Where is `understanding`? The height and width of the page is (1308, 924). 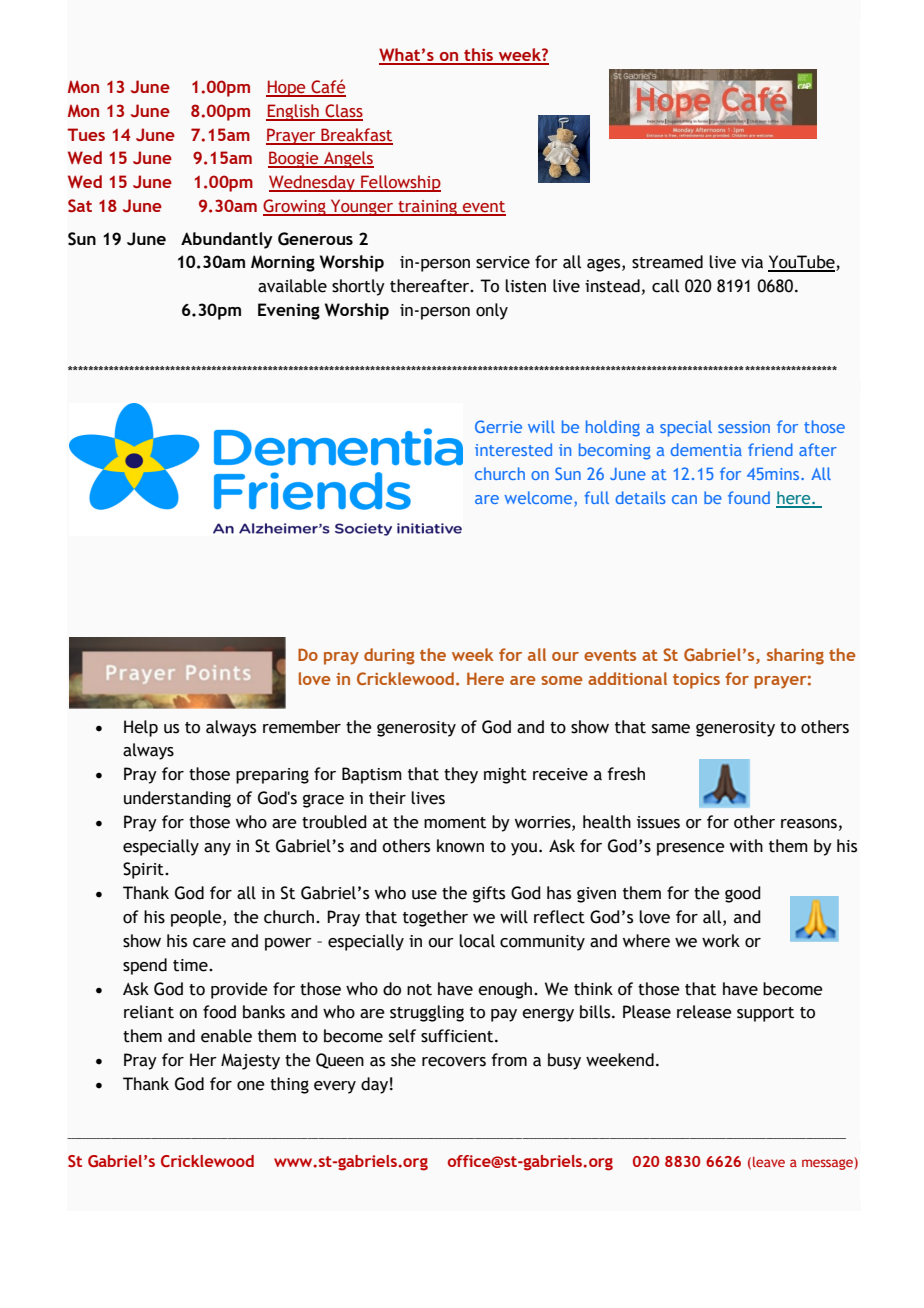
understanding is located at coordinates (177, 799).
